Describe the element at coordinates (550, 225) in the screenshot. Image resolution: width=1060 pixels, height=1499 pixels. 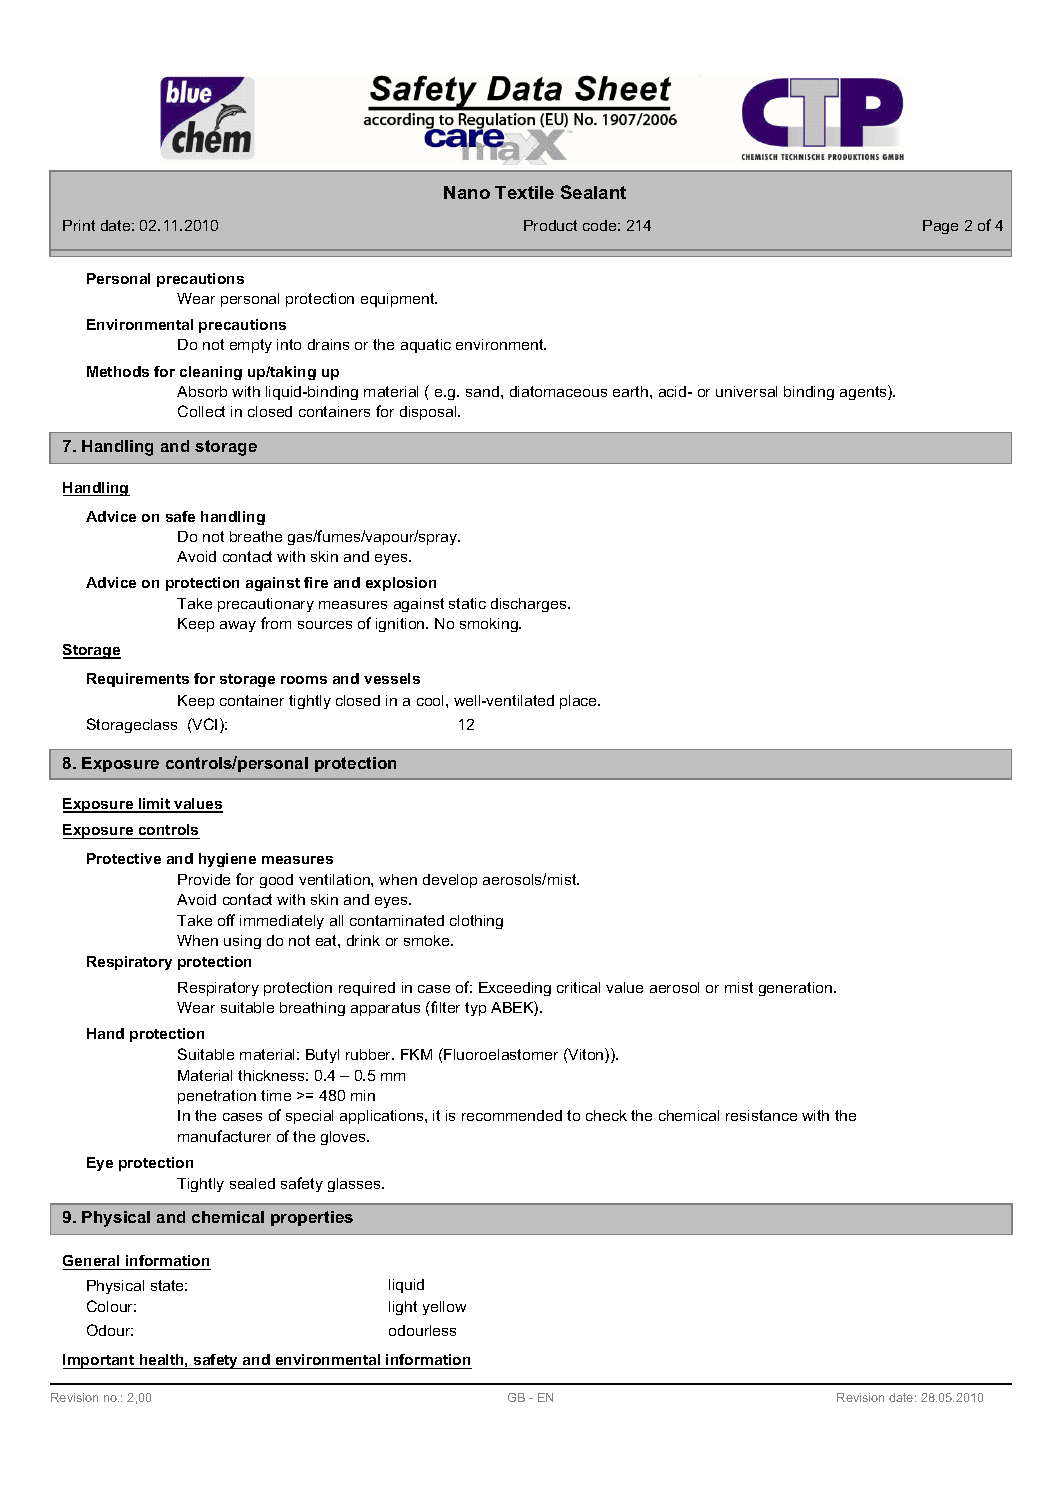
I see `Product` at that location.
